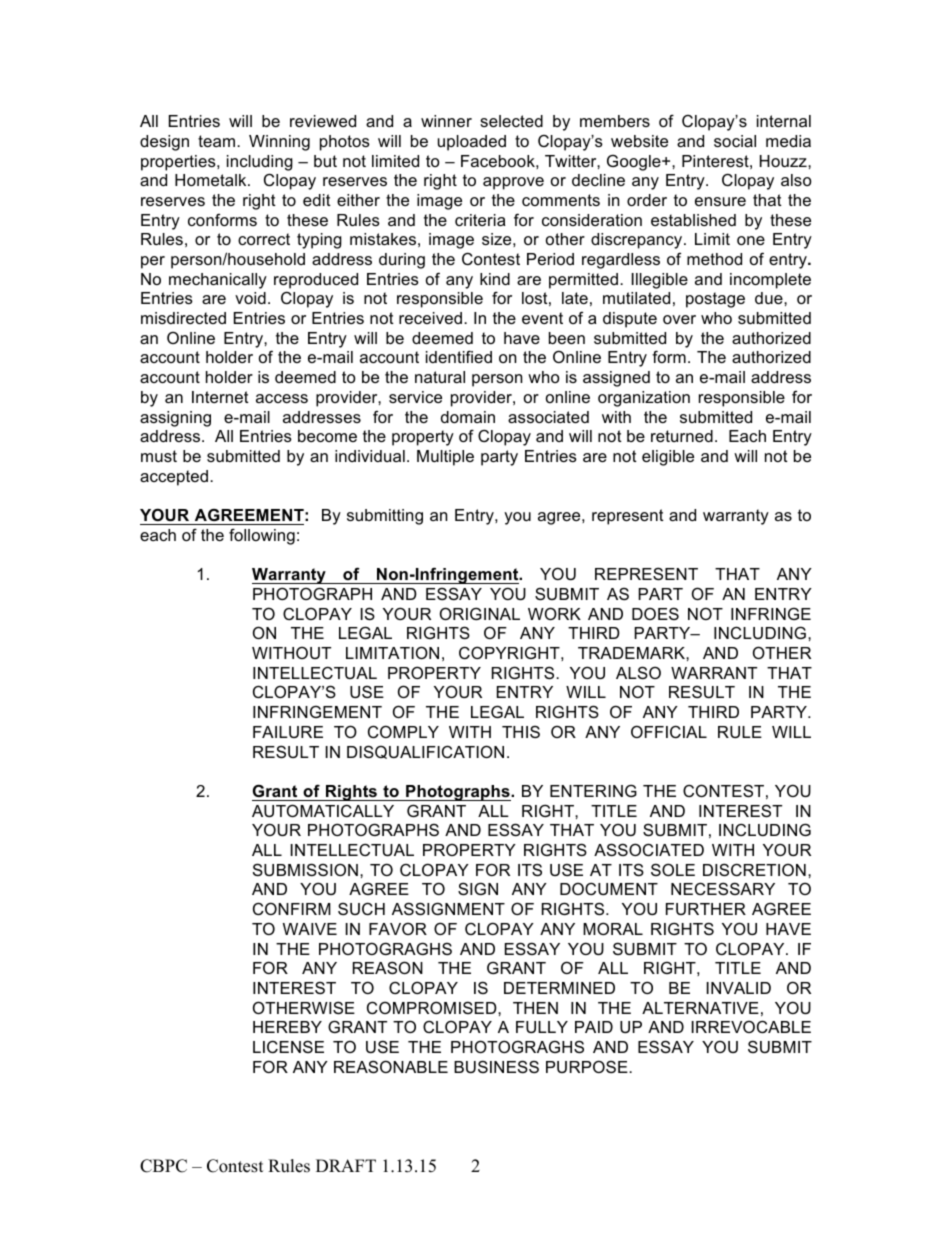  Describe the element at coordinates (459, 356) in the document. I see `identified` at that location.
